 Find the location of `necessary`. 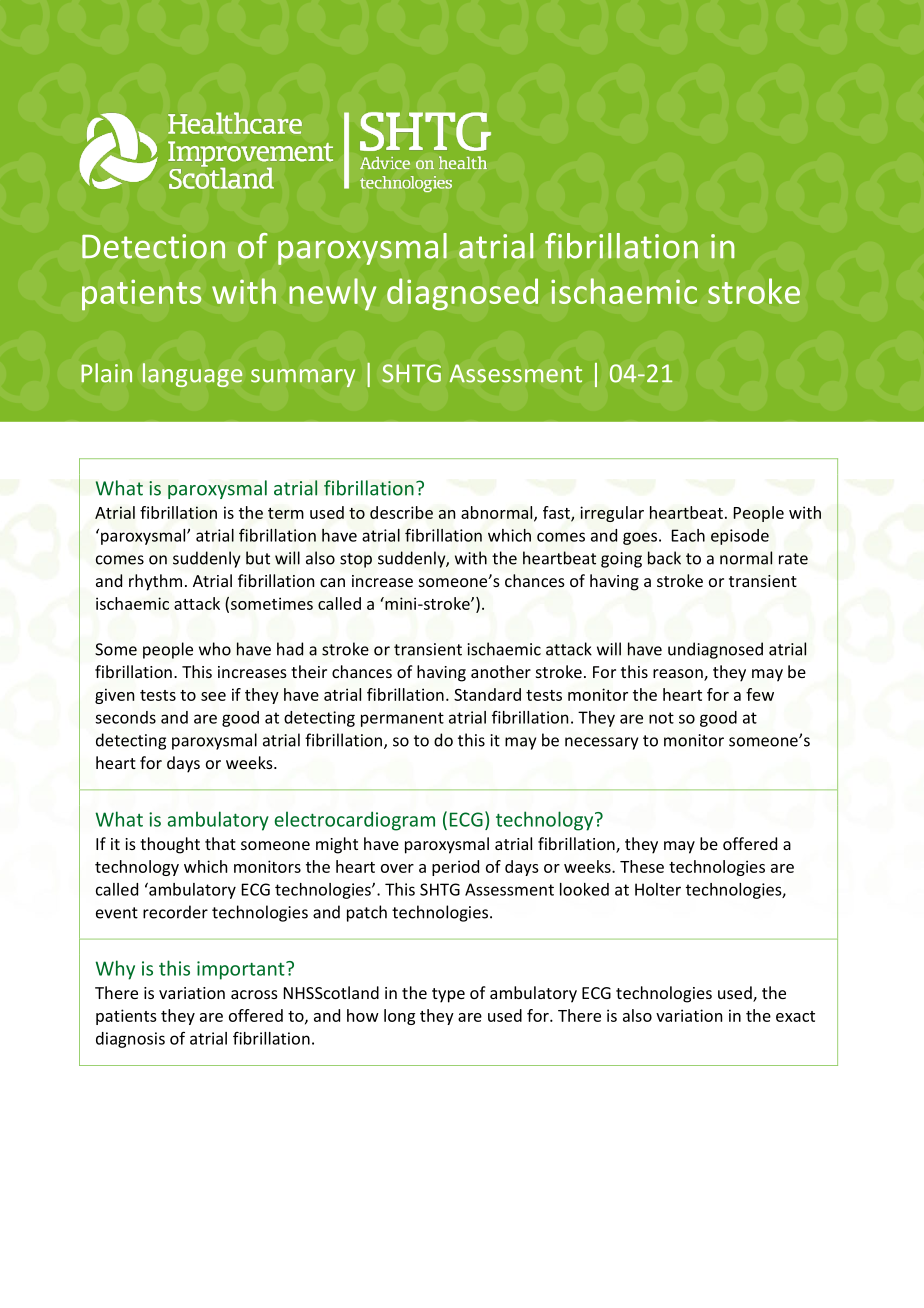

necessary is located at coordinates (601, 743).
